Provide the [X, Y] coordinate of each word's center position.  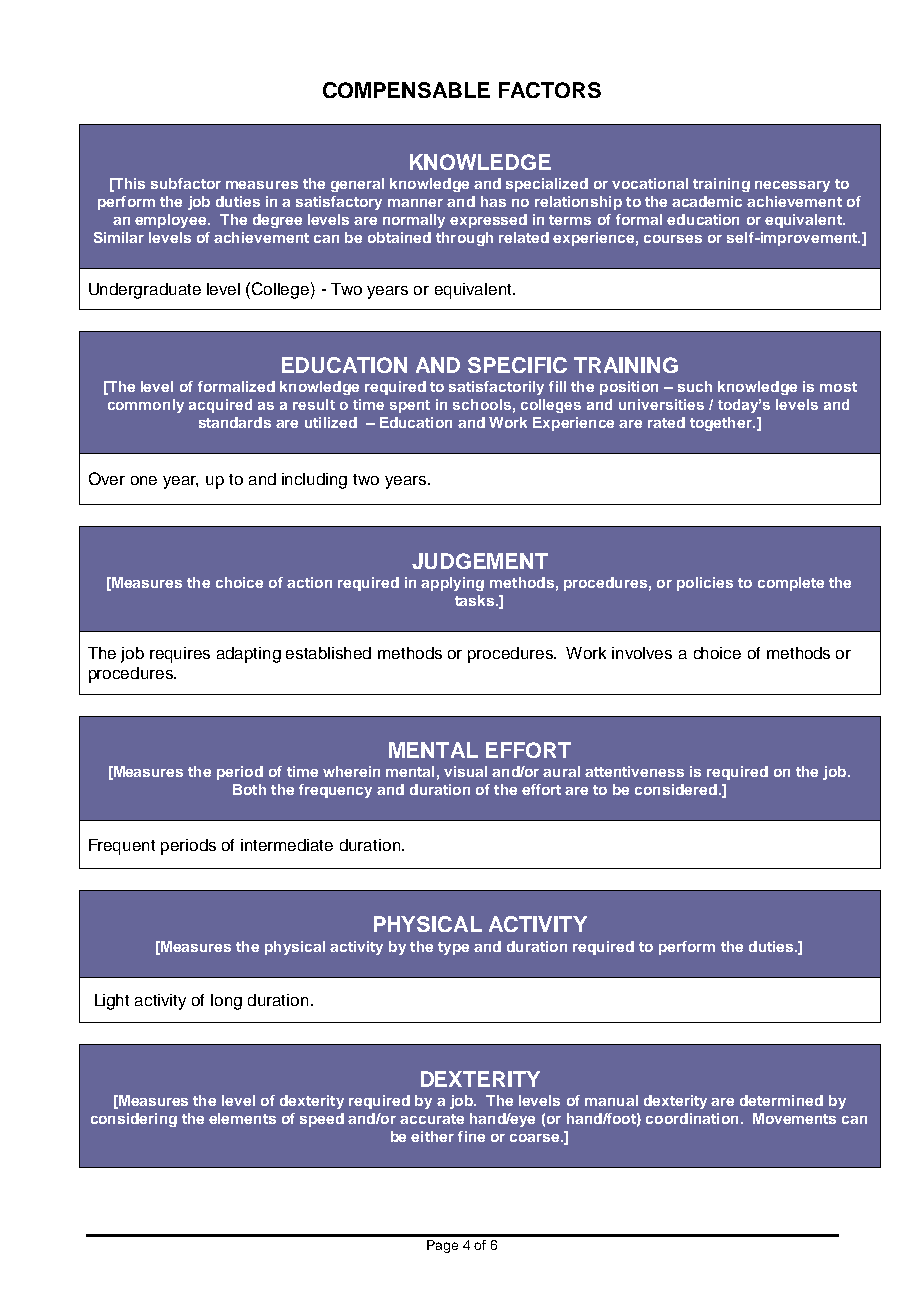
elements [242, 1118]
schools [482, 404]
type [453, 948]
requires [180, 655]
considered [676, 789]
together [722, 424]
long [226, 1002]
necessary [792, 186]
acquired [220, 406]
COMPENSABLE [406, 90]
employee [172, 221]
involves [642, 653]
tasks [476, 600]
